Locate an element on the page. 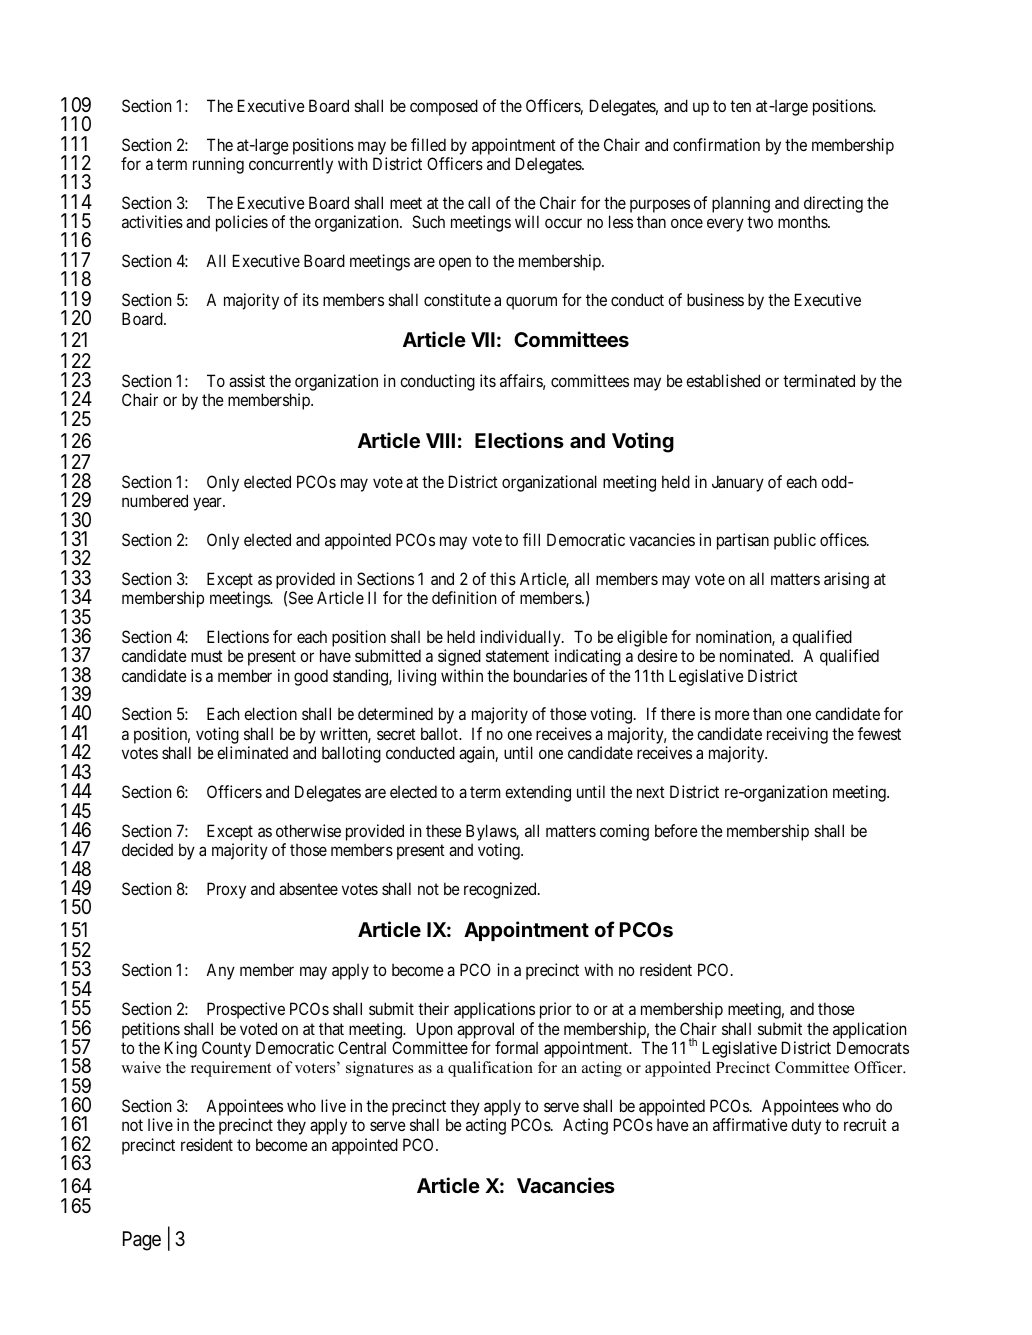 Image resolution: width=1032 pixels, height=1335 pixels. established is located at coordinates (723, 380).
